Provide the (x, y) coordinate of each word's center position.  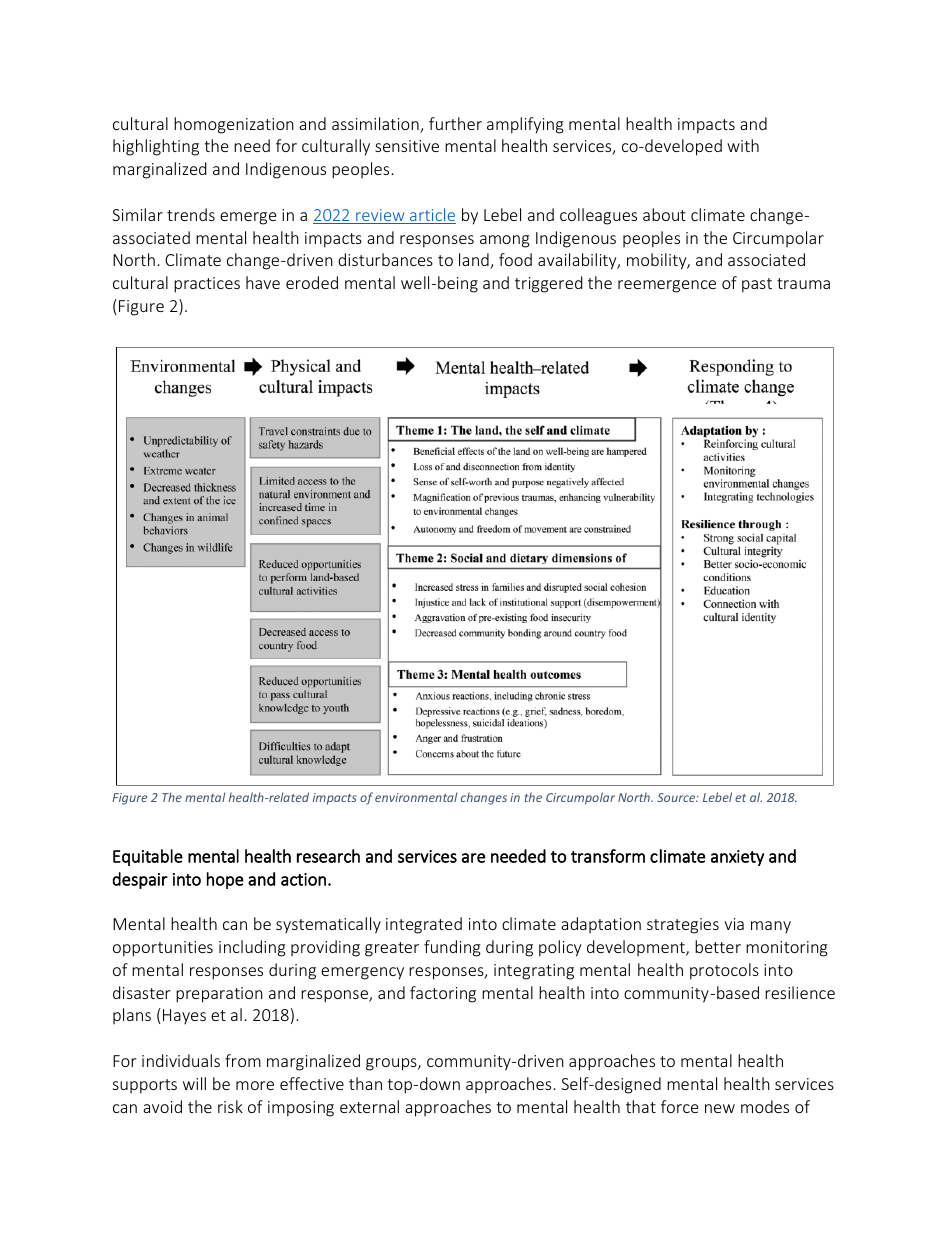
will (194, 1083)
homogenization (234, 125)
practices (207, 285)
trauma (803, 283)
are (473, 858)
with (743, 145)
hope (225, 880)
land (475, 261)
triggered (548, 284)
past (757, 285)
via (734, 924)
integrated (424, 925)
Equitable (148, 857)
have (263, 282)
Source (677, 797)
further (455, 123)
